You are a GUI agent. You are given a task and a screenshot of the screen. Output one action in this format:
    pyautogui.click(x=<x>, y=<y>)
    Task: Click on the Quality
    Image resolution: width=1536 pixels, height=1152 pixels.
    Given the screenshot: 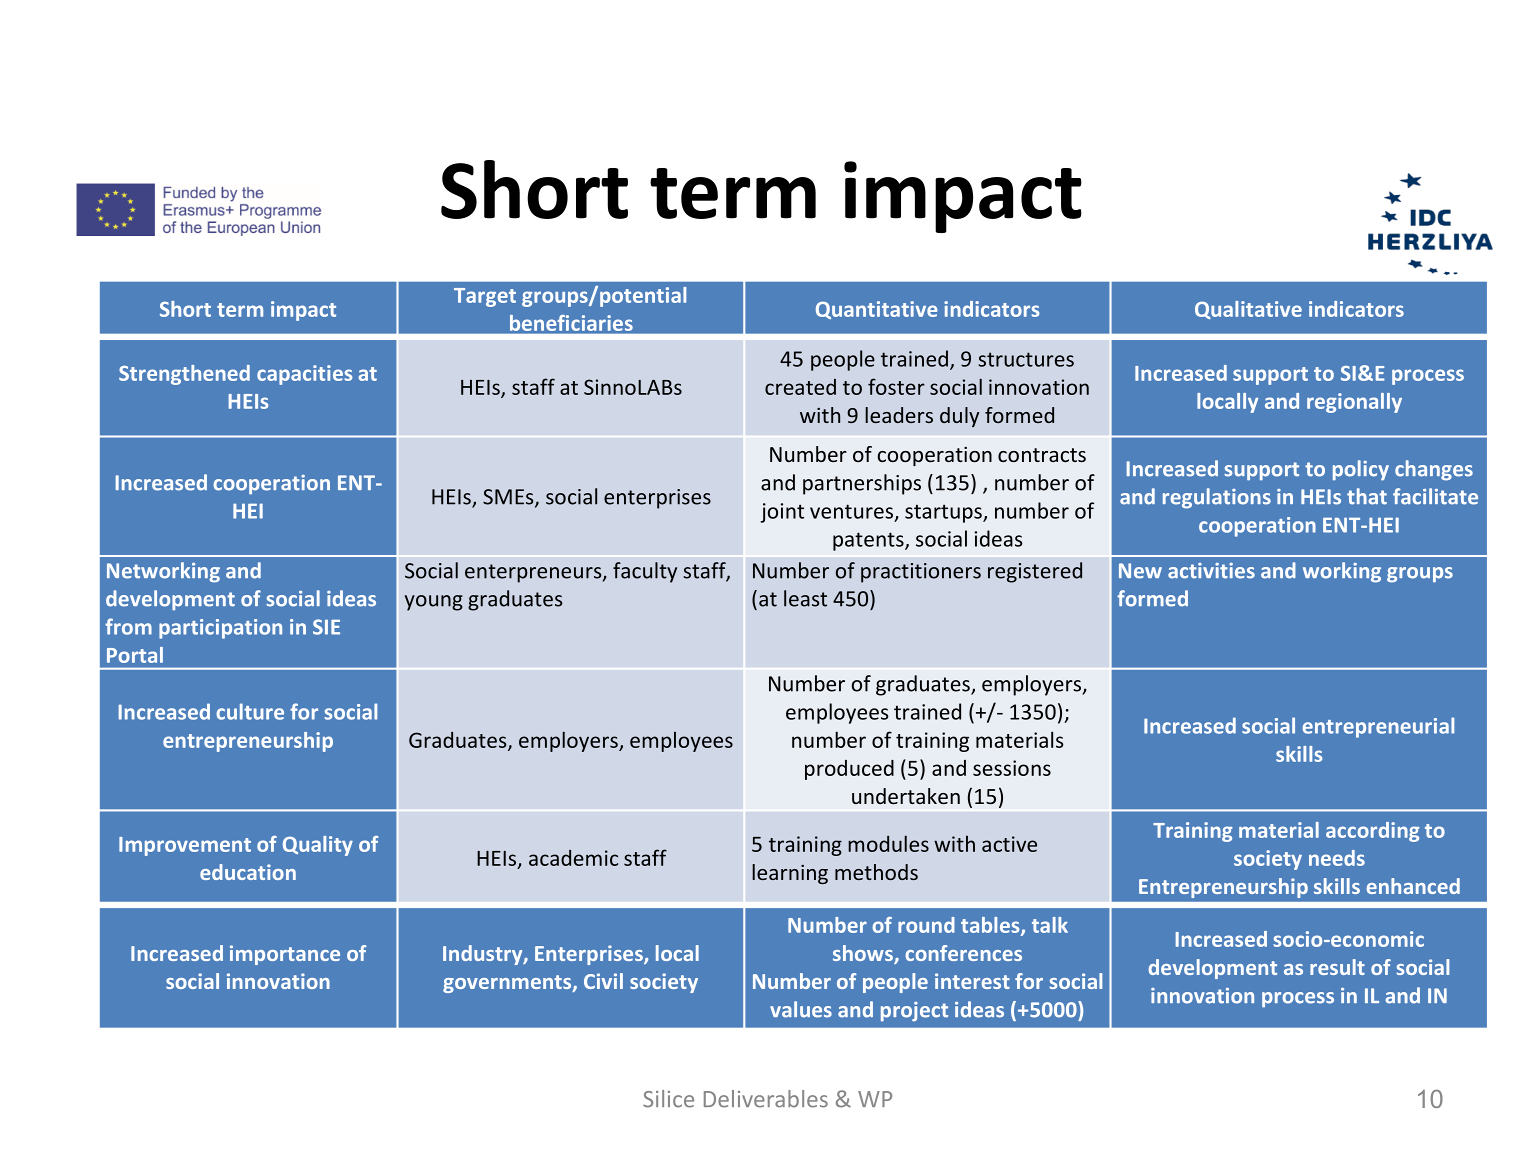 What is the action you would take?
    pyautogui.click(x=318, y=846)
